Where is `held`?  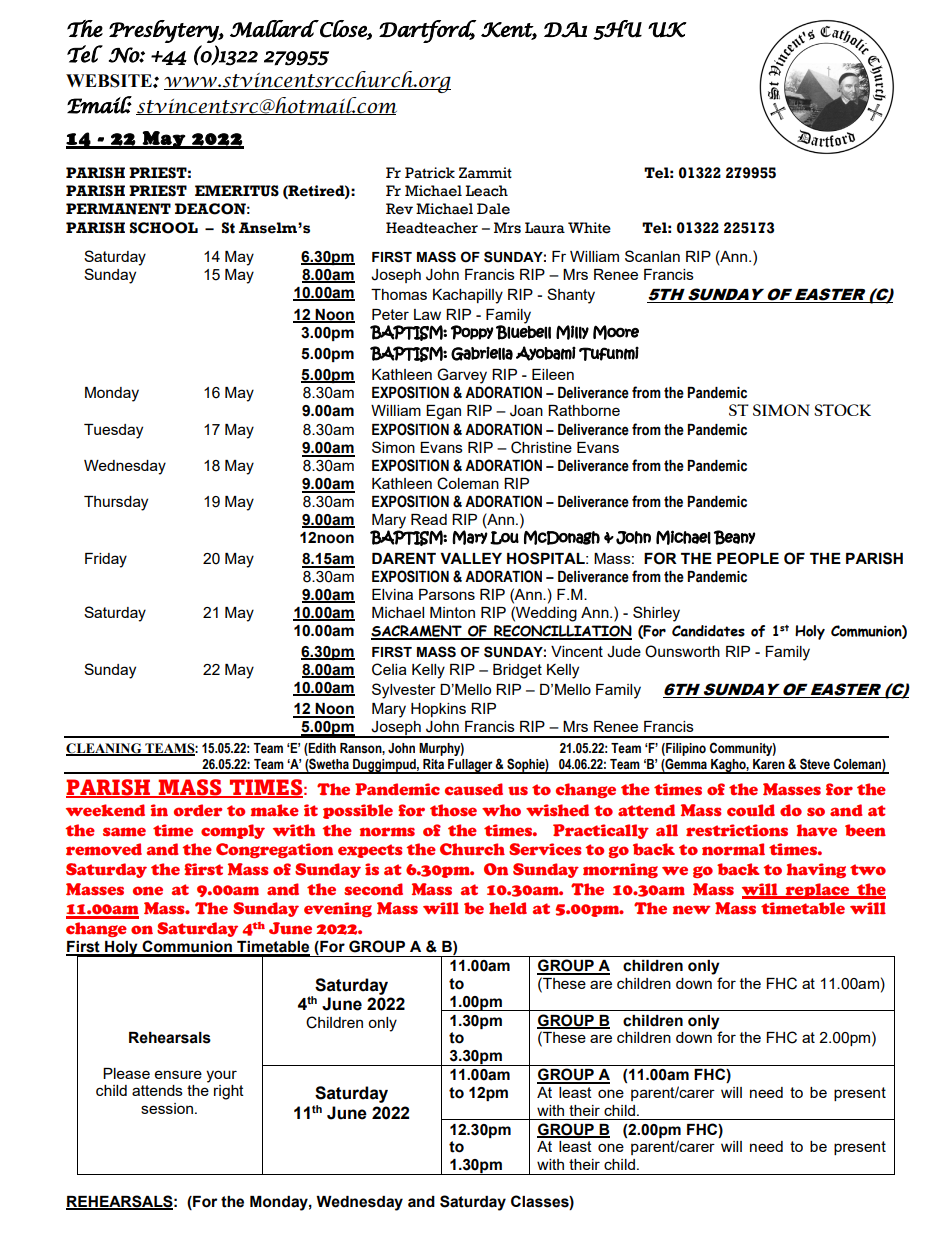
held is located at coordinates (508, 908).
